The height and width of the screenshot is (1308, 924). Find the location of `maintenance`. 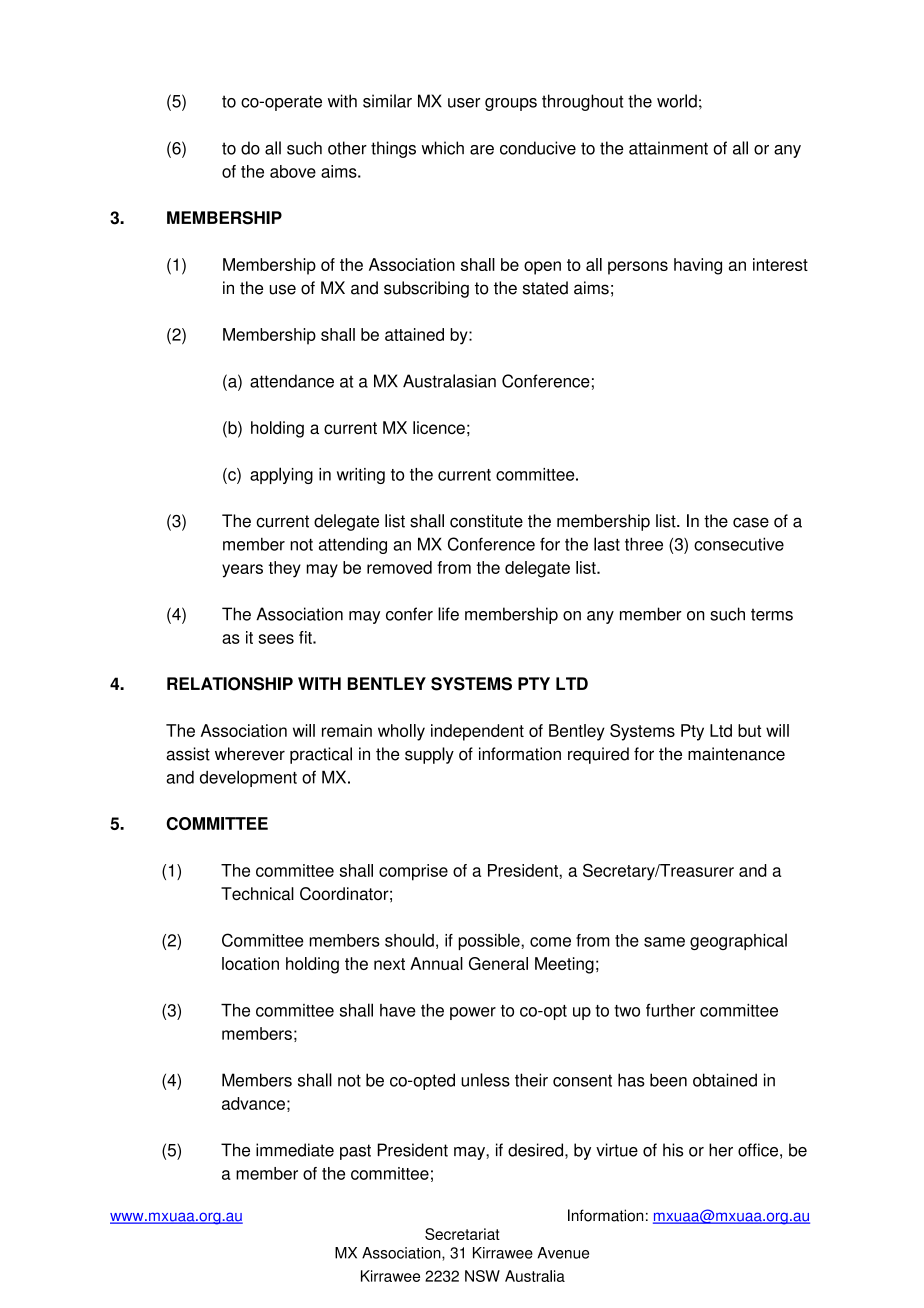

maintenance is located at coordinates (736, 754).
